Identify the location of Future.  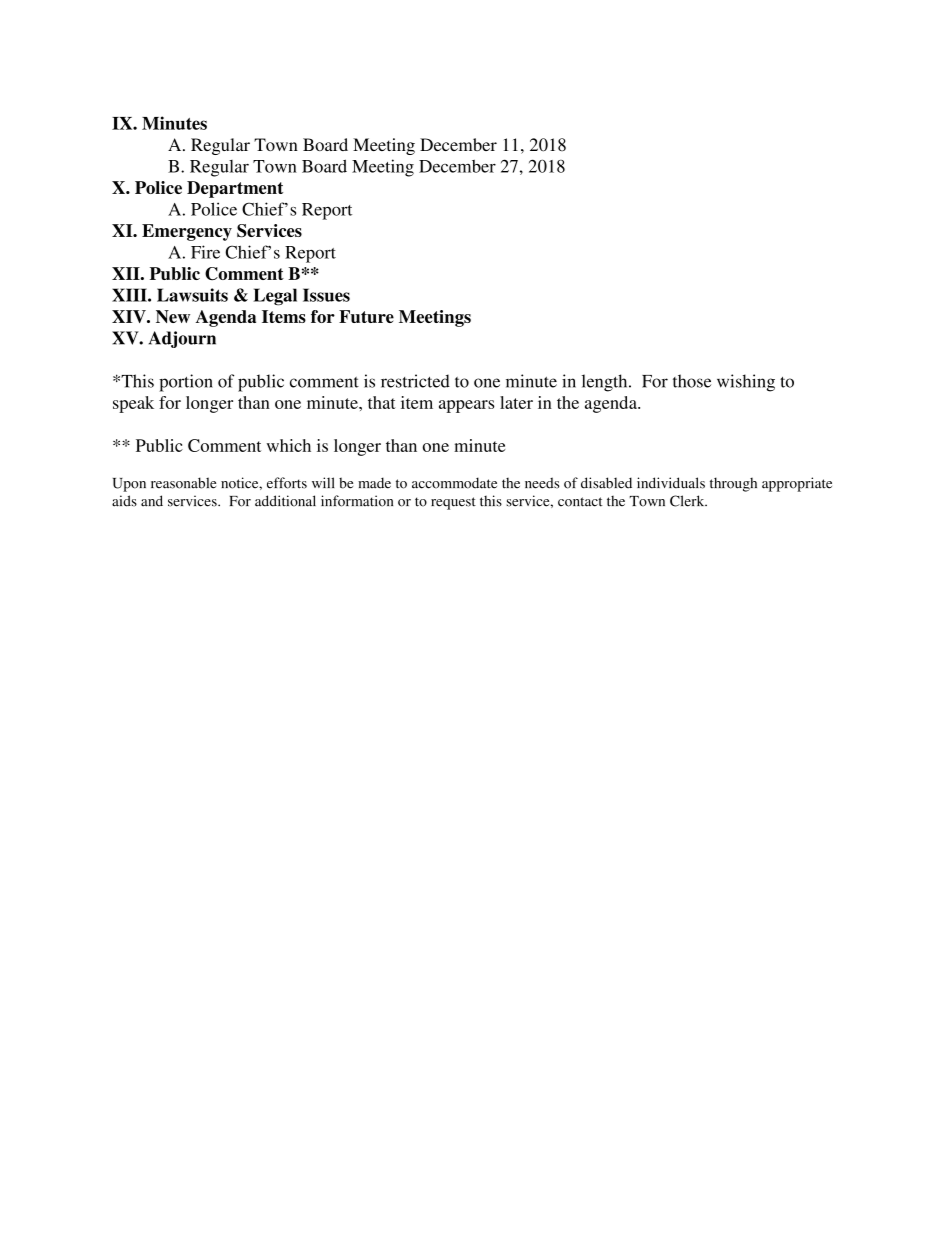
(366, 316).
